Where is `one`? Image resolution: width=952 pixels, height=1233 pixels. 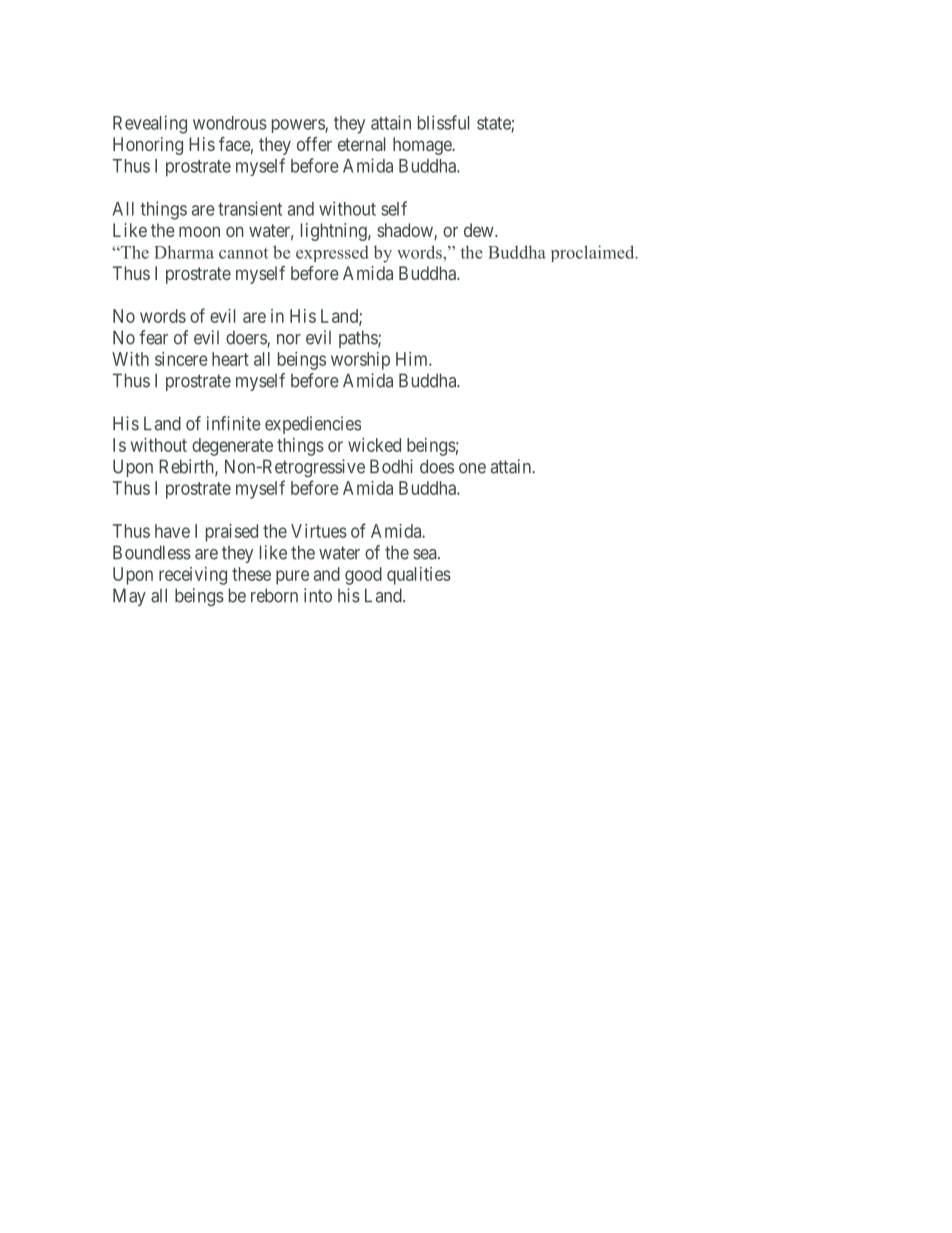
one is located at coordinates (472, 468).
